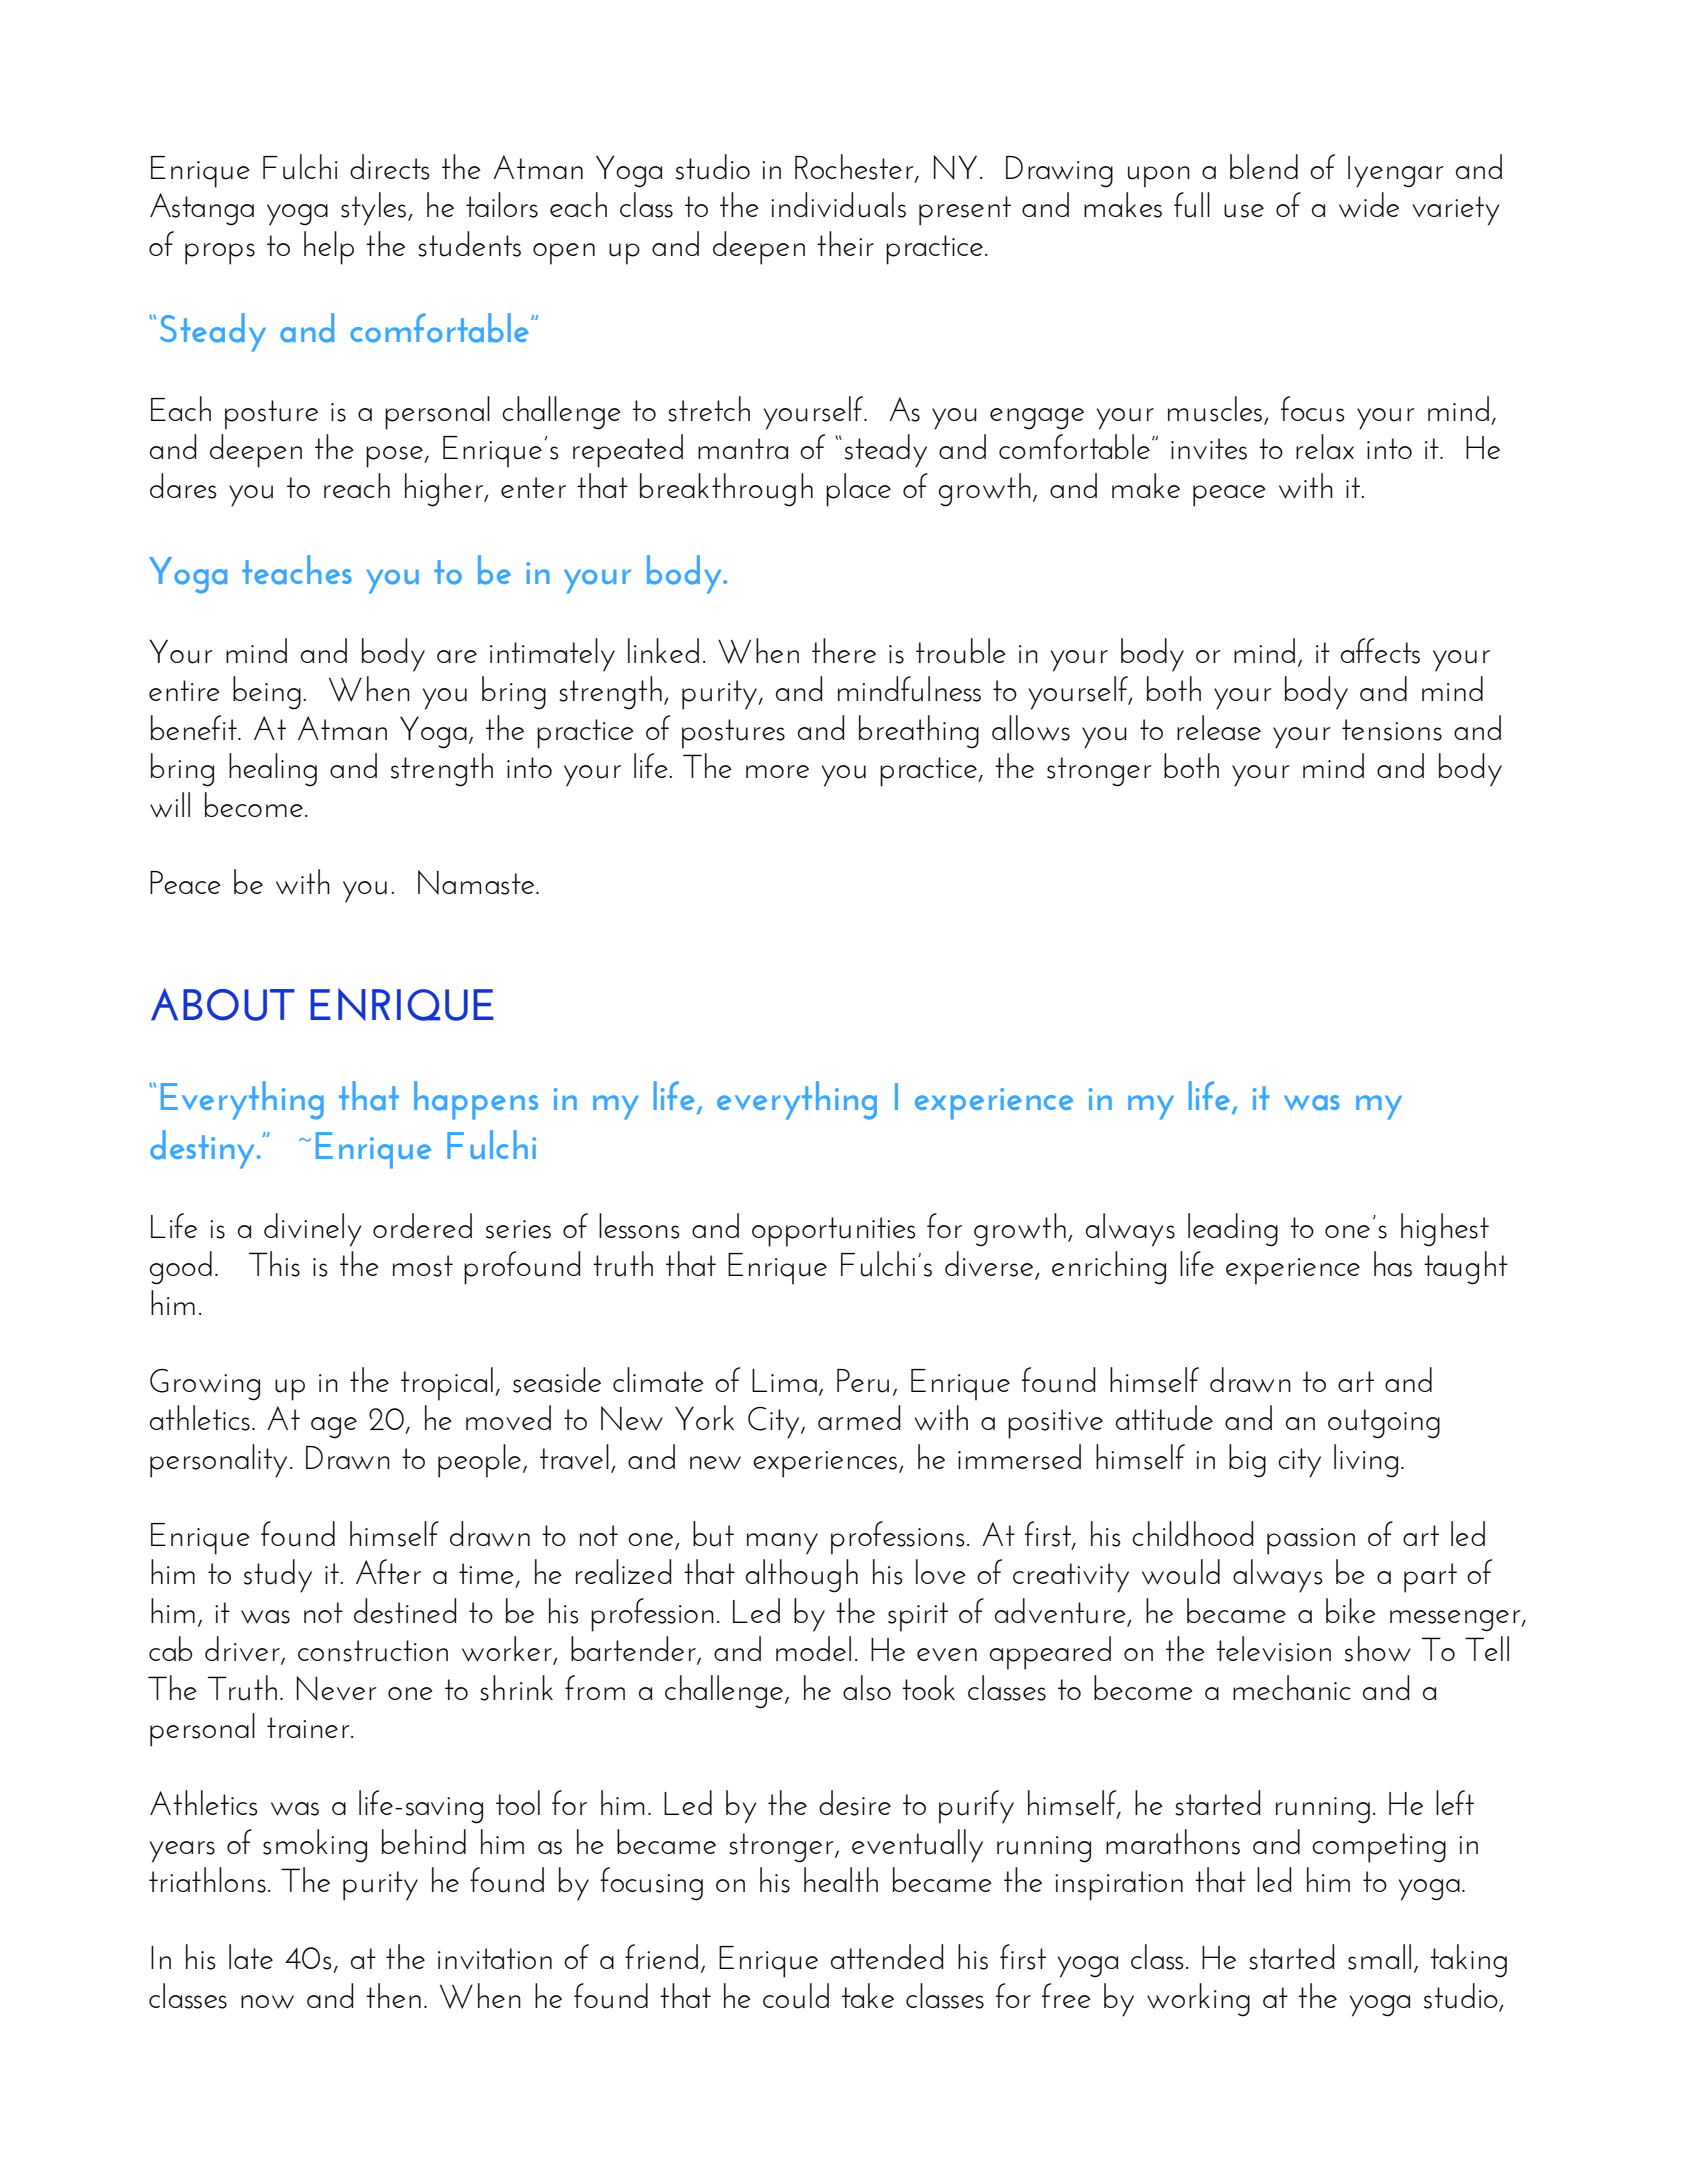  I want to click on there, so click(844, 650).
